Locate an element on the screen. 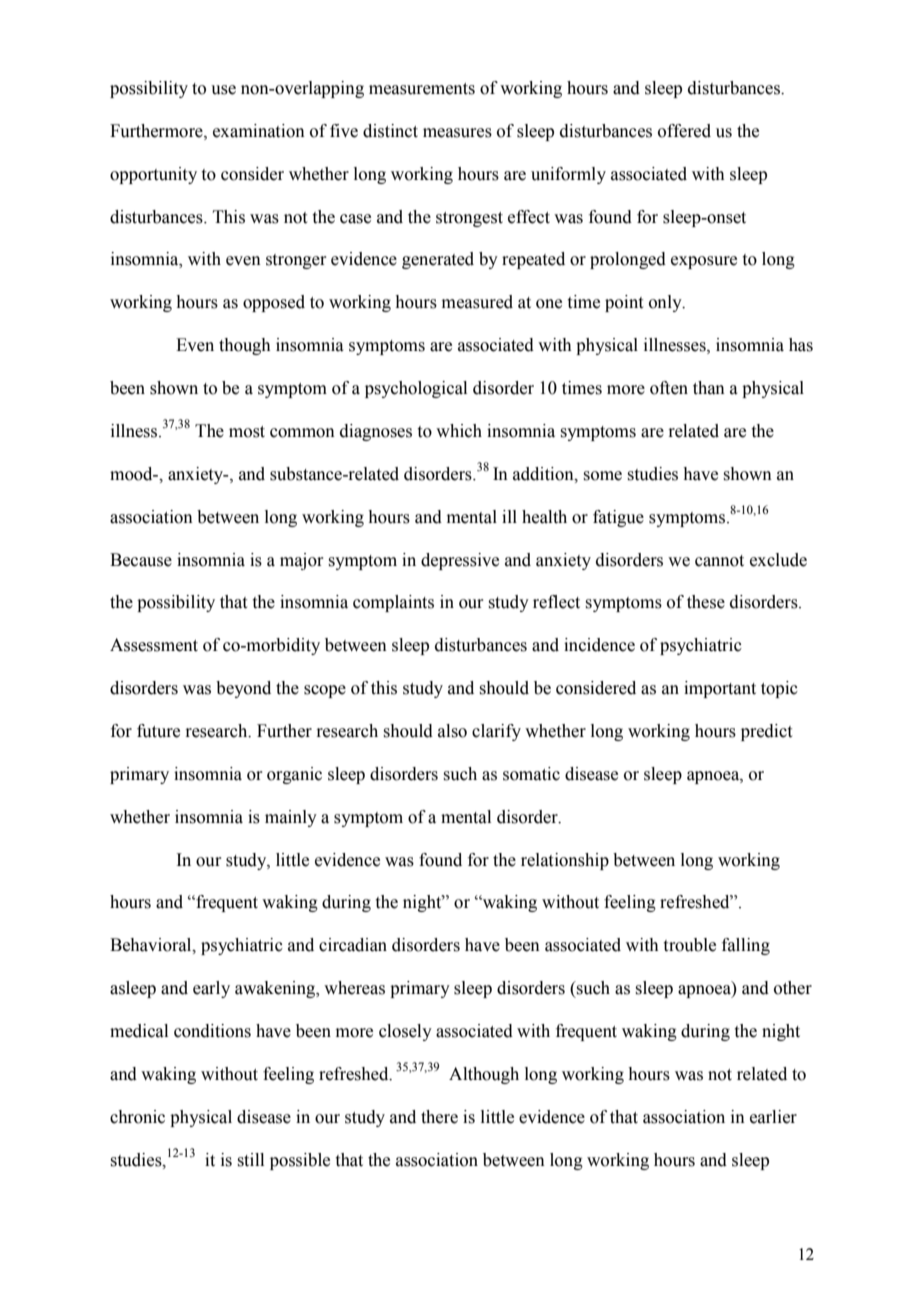 The height and width of the screenshot is (1308, 924). complaints is located at coordinates (393, 603).
